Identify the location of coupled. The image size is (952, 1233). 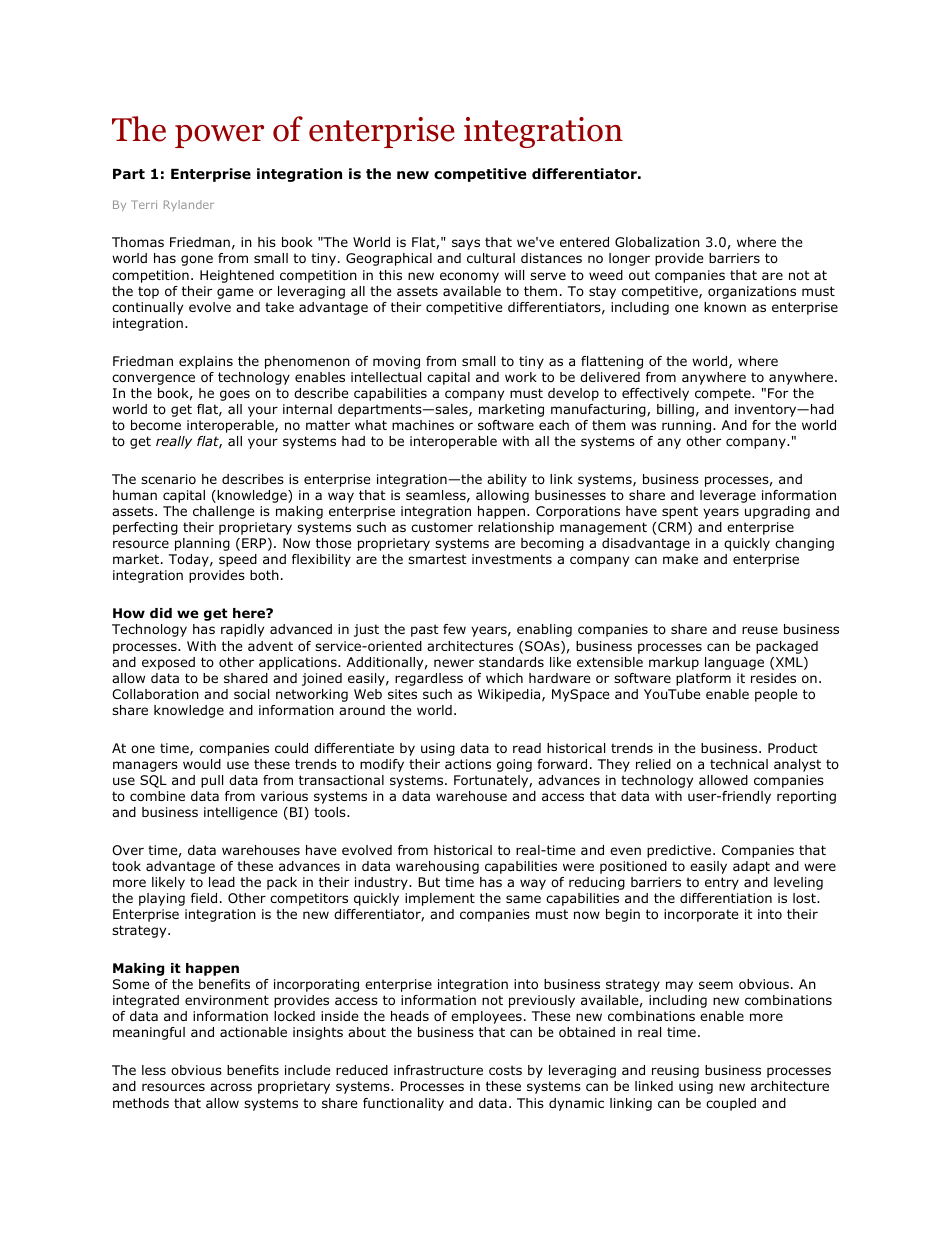
(731, 1104).
